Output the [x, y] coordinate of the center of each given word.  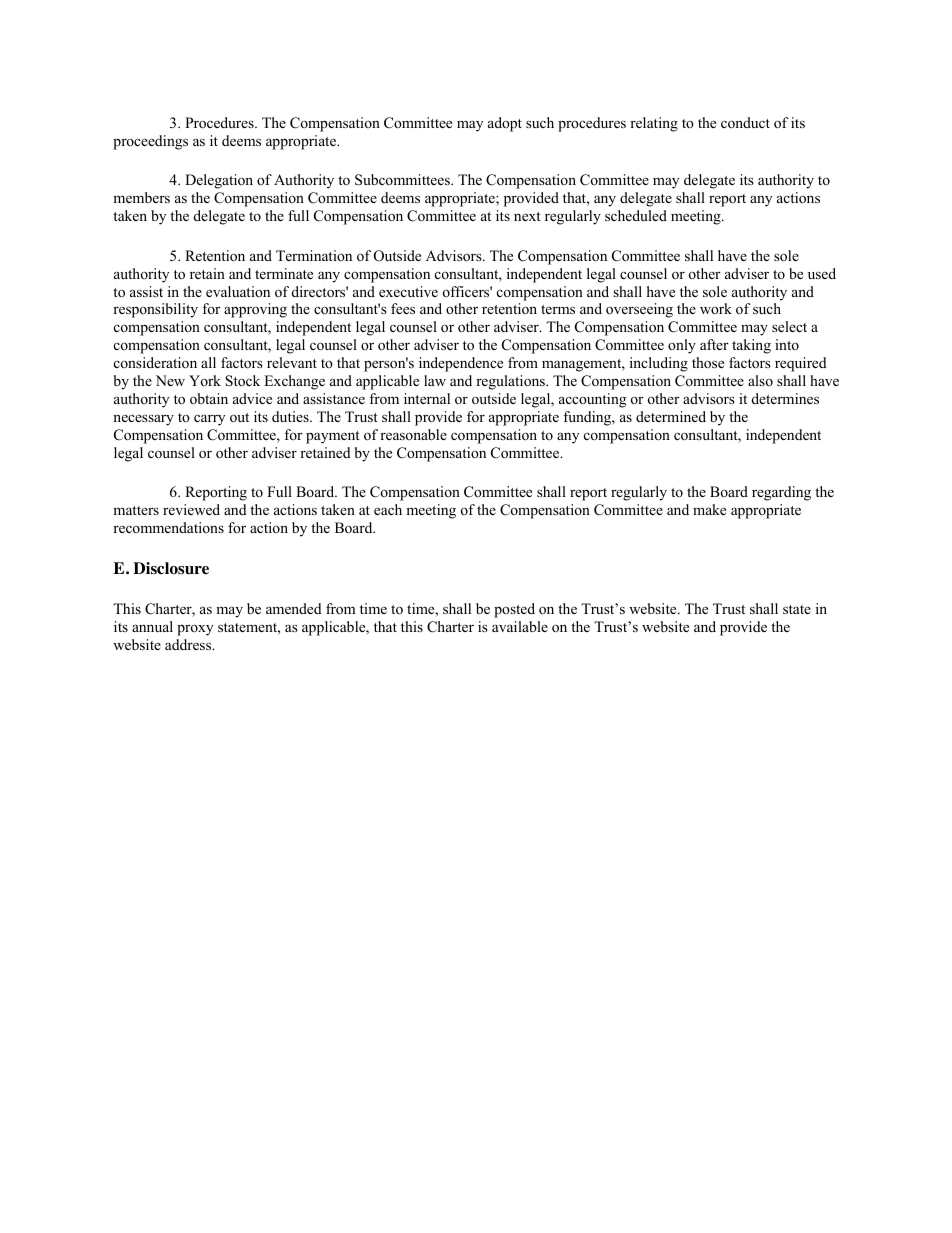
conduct [745, 122]
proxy [195, 630]
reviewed [191, 509]
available [520, 626]
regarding [781, 493]
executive [408, 291]
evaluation [238, 291]
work [716, 308]
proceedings [150, 142]
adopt [505, 124]
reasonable [413, 434]
